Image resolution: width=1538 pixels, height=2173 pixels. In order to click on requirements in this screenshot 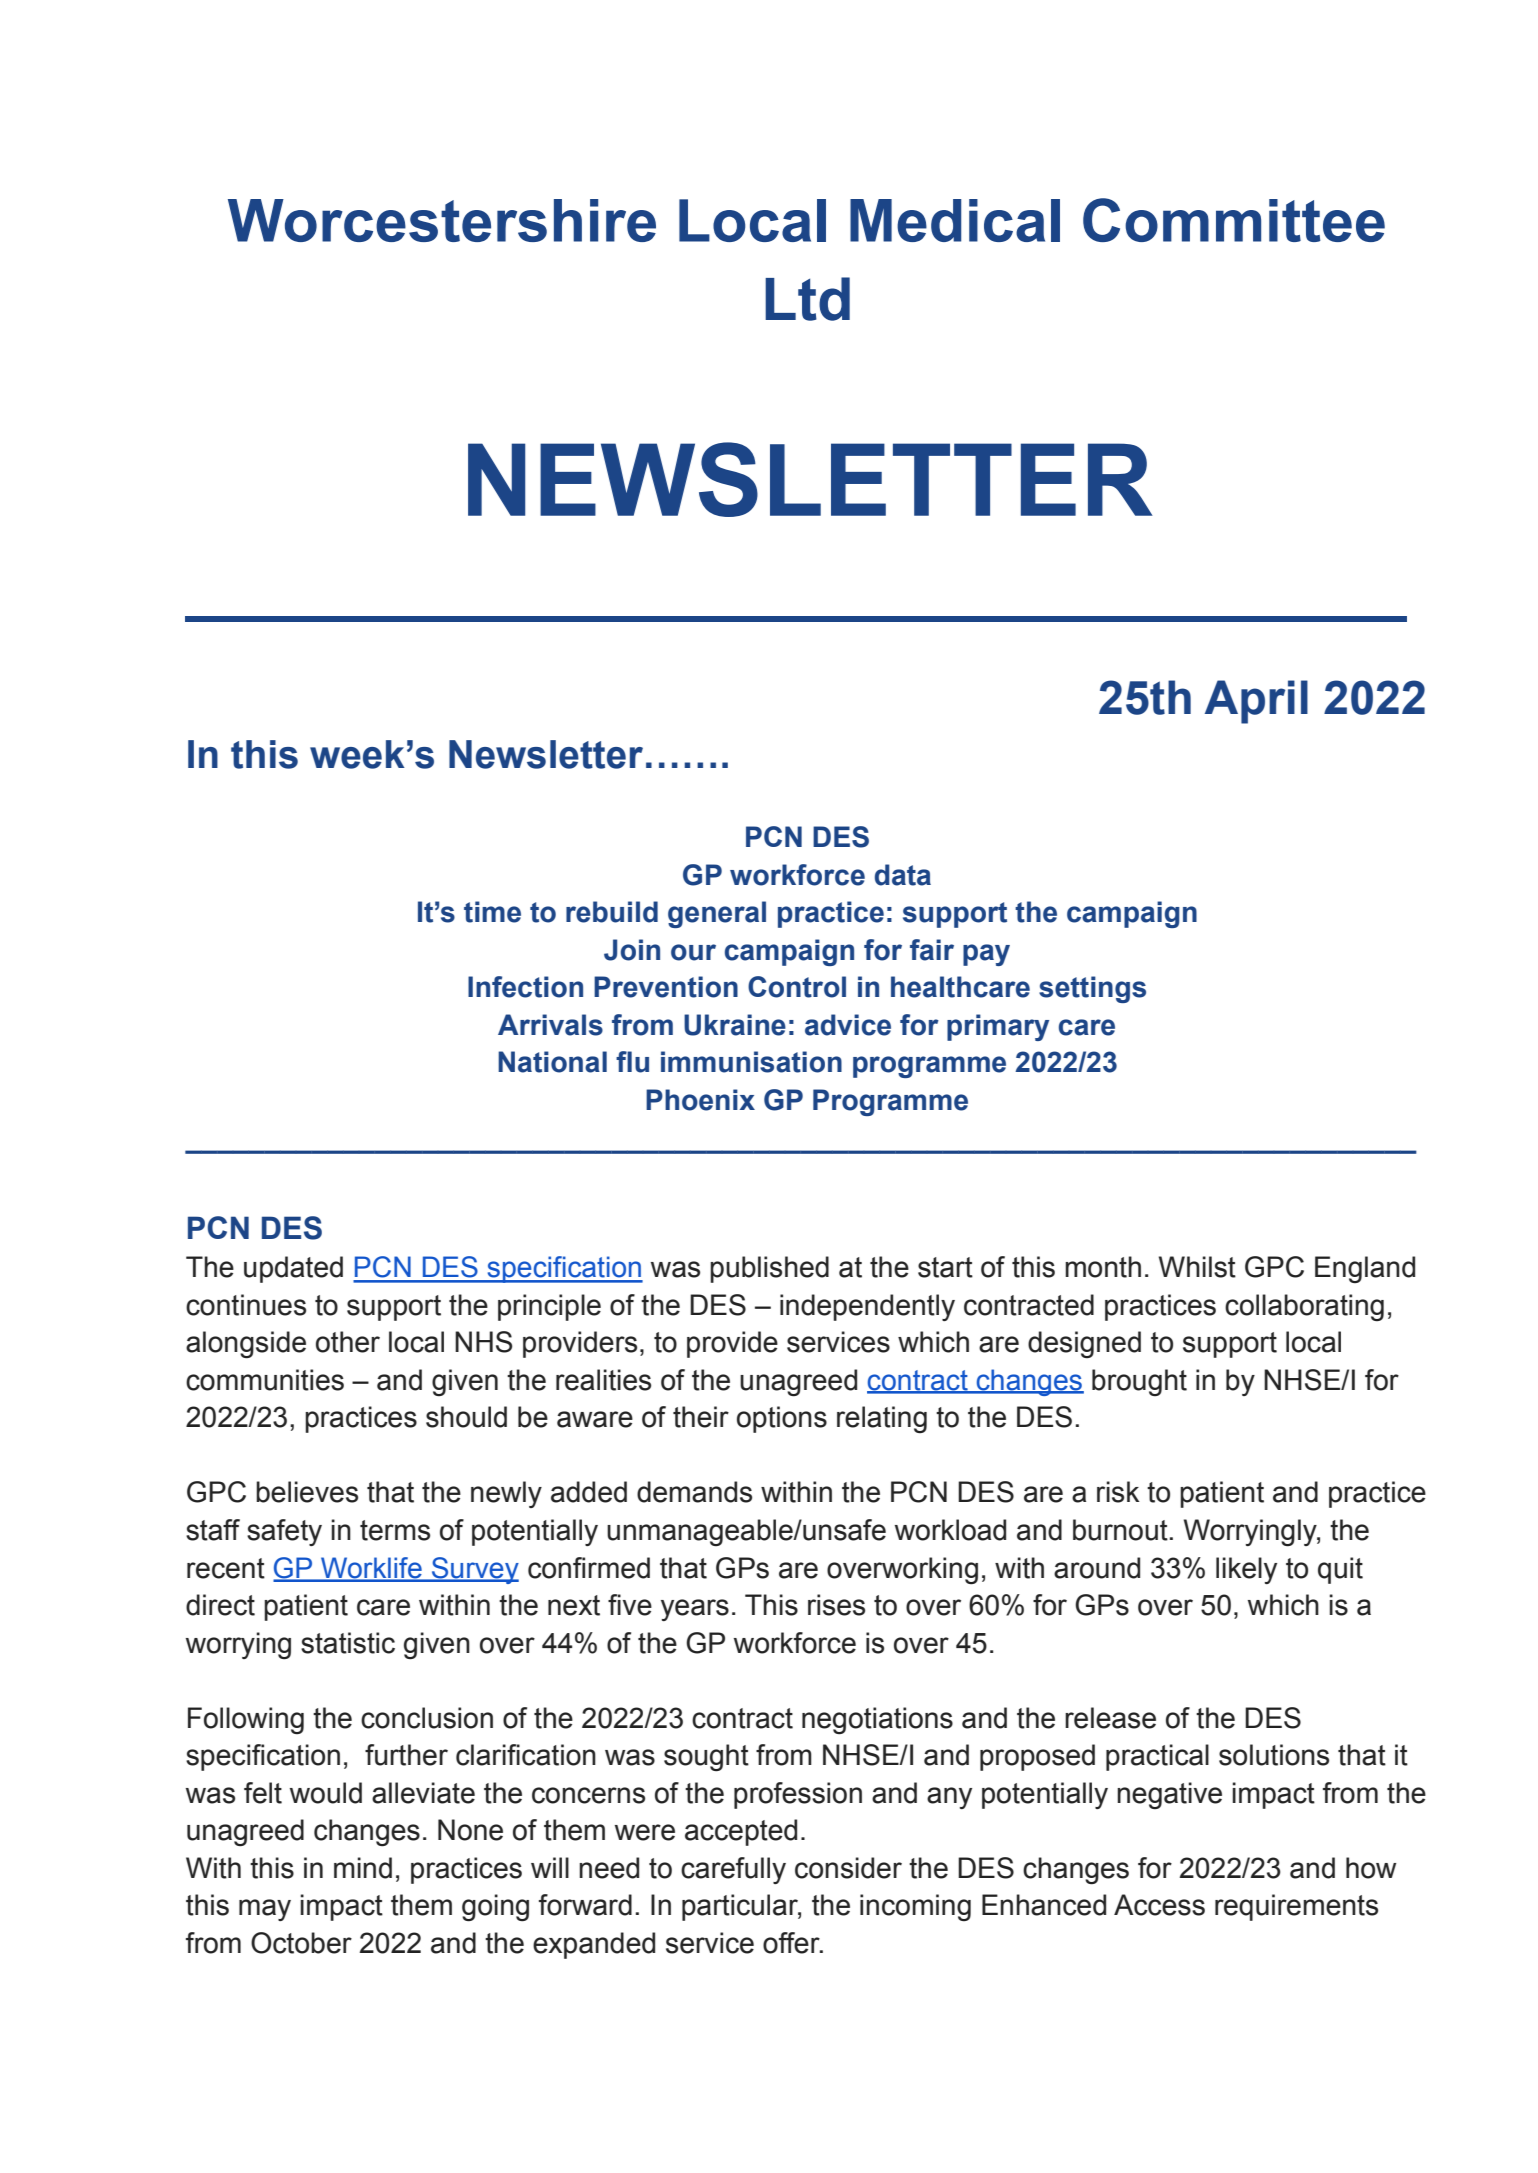, I will do `click(1296, 1907)`.
